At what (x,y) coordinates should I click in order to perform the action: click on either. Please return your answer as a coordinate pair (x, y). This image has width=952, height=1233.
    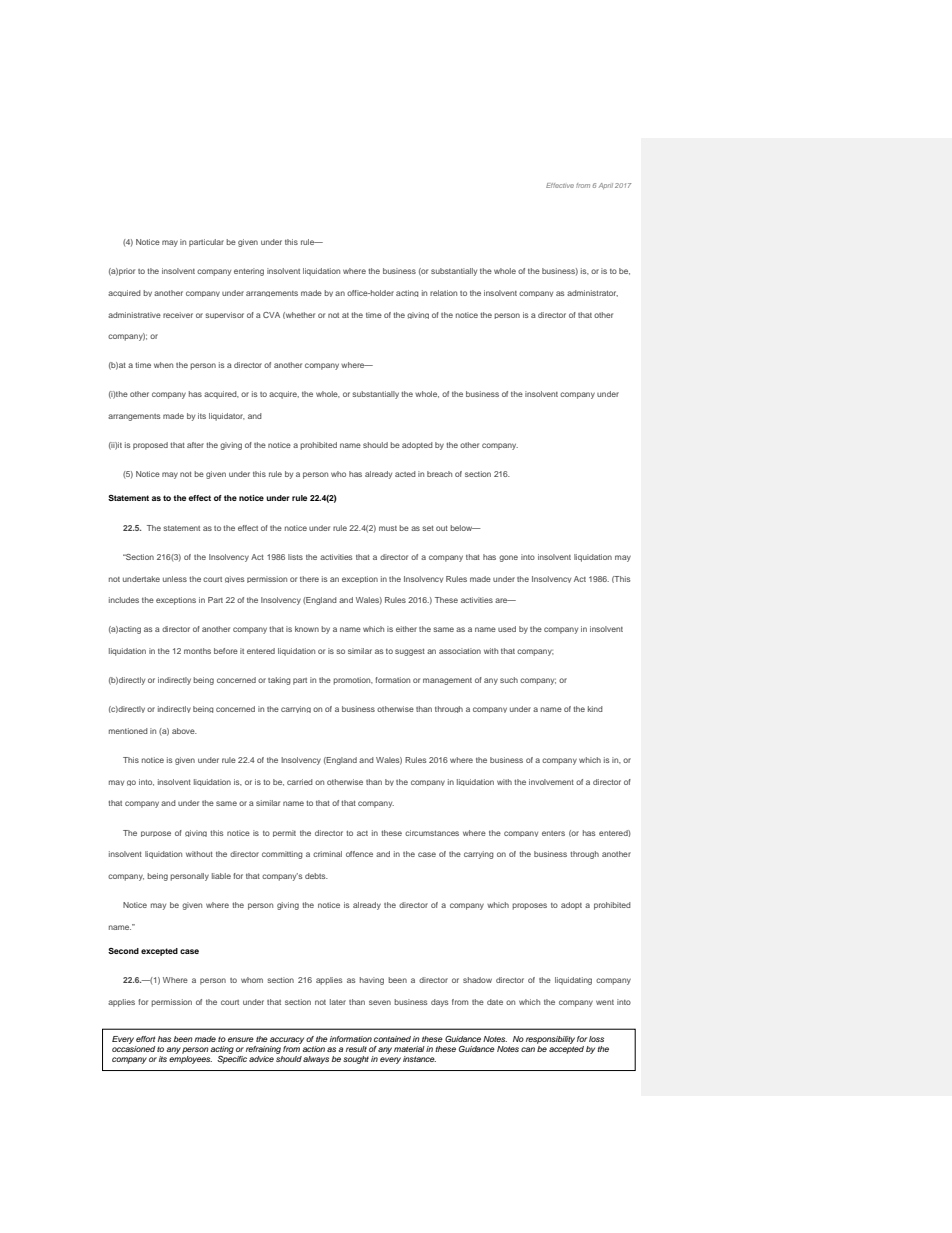
    Looking at the image, I should click on (406, 629).
